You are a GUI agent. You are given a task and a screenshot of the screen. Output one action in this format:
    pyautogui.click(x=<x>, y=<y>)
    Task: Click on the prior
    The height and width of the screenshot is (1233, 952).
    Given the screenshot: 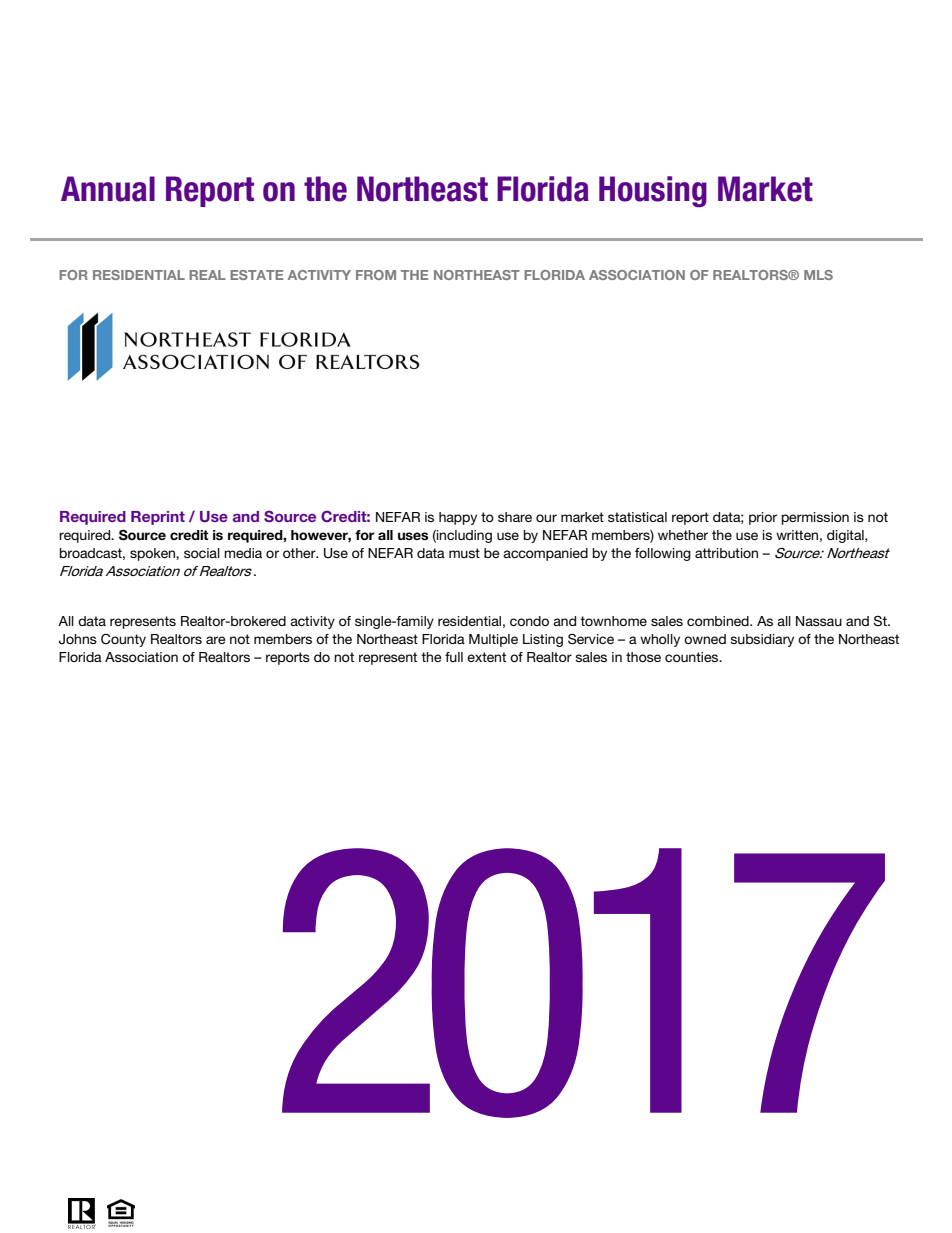 What is the action you would take?
    pyautogui.click(x=763, y=518)
